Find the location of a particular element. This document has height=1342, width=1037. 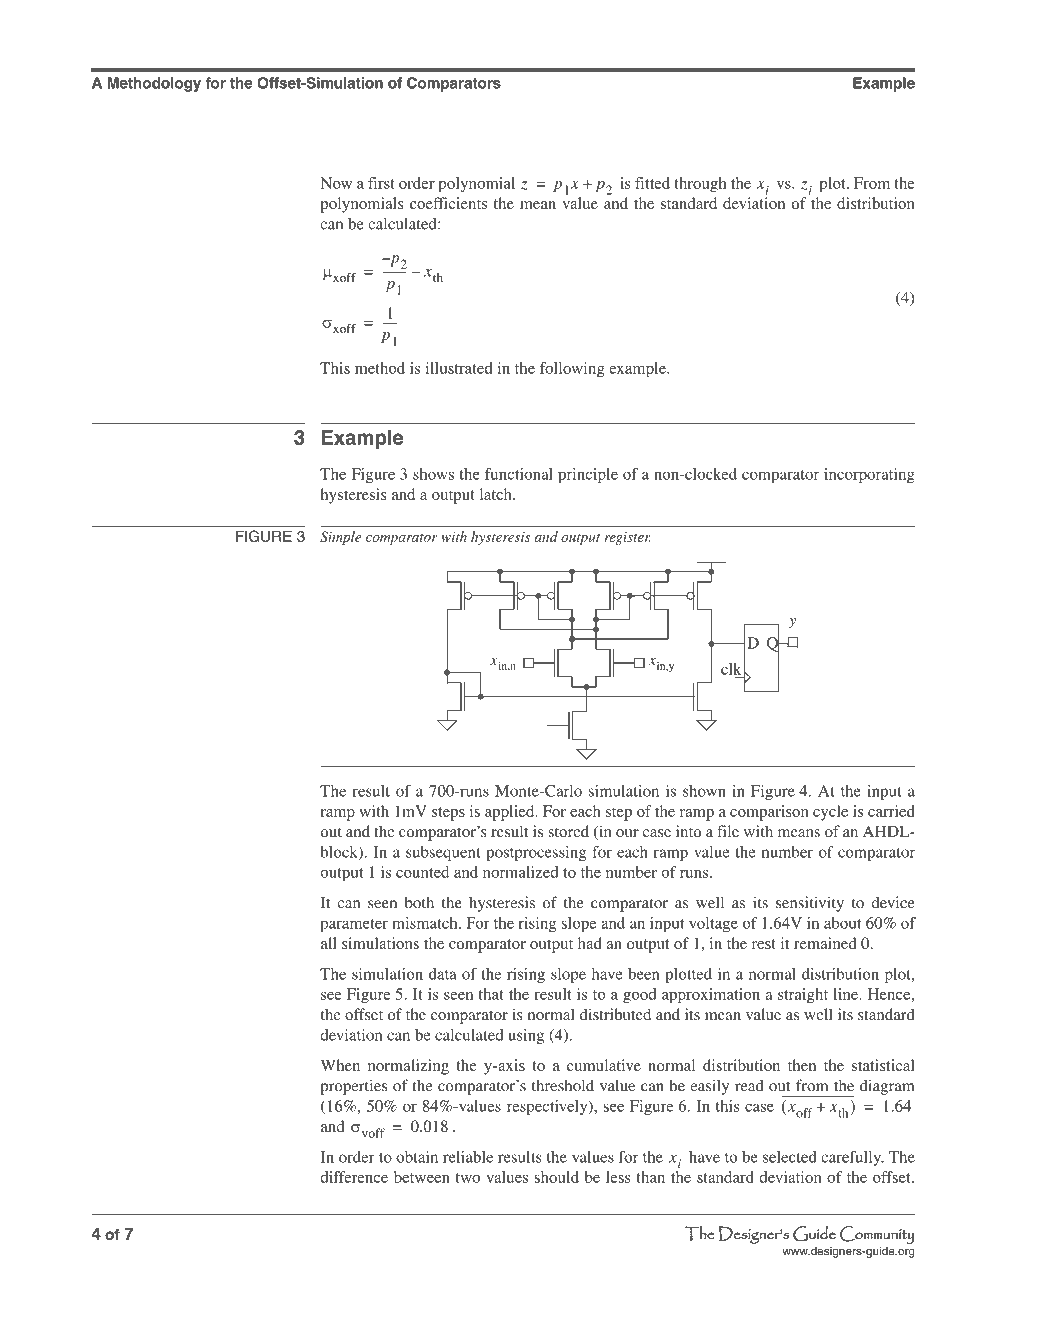

carefully is located at coordinates (852, 1158).
